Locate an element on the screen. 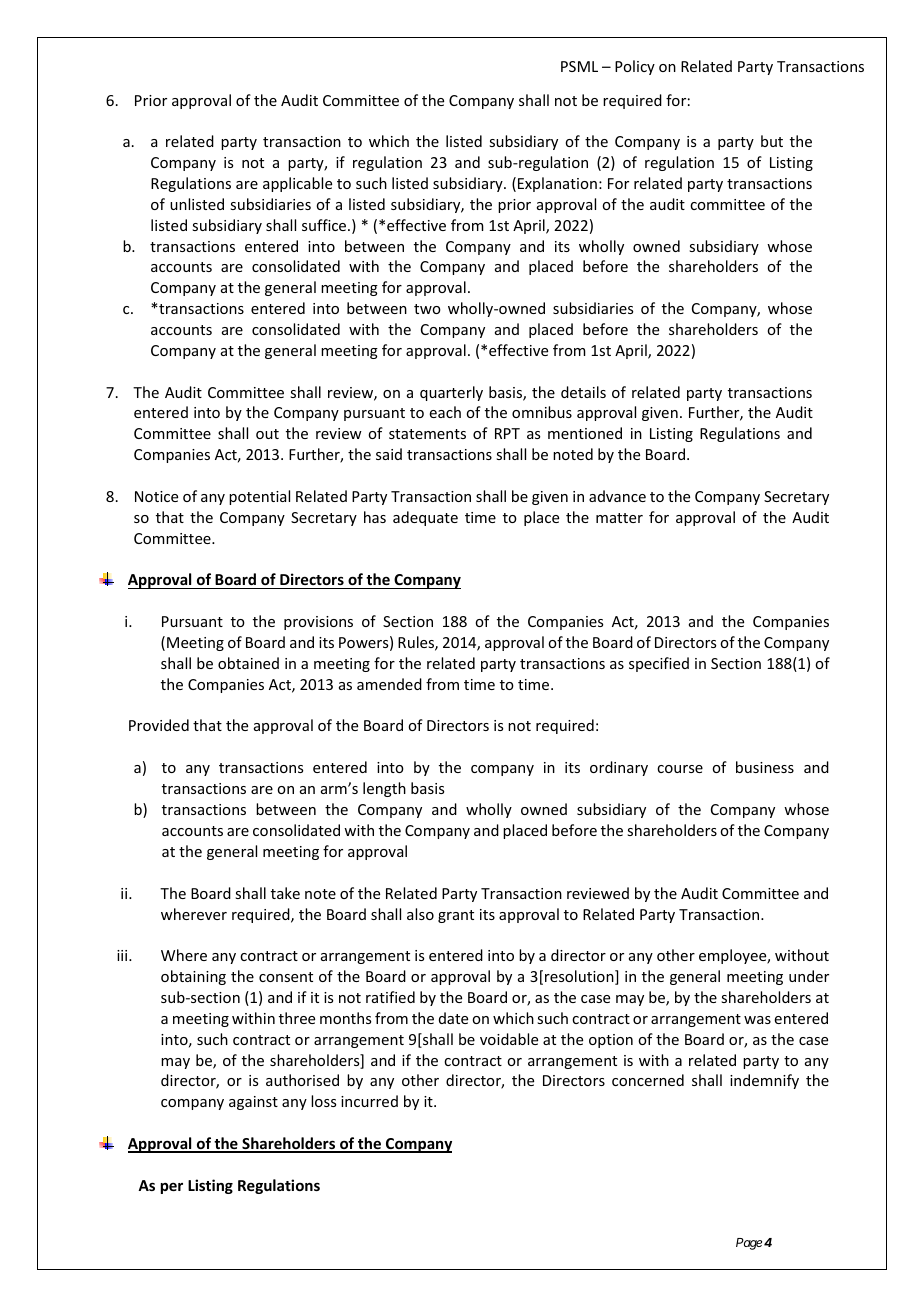 Image resolution: width=924 pixels, height=1307 pixels. Page is located at coordinates (749, 1244).
